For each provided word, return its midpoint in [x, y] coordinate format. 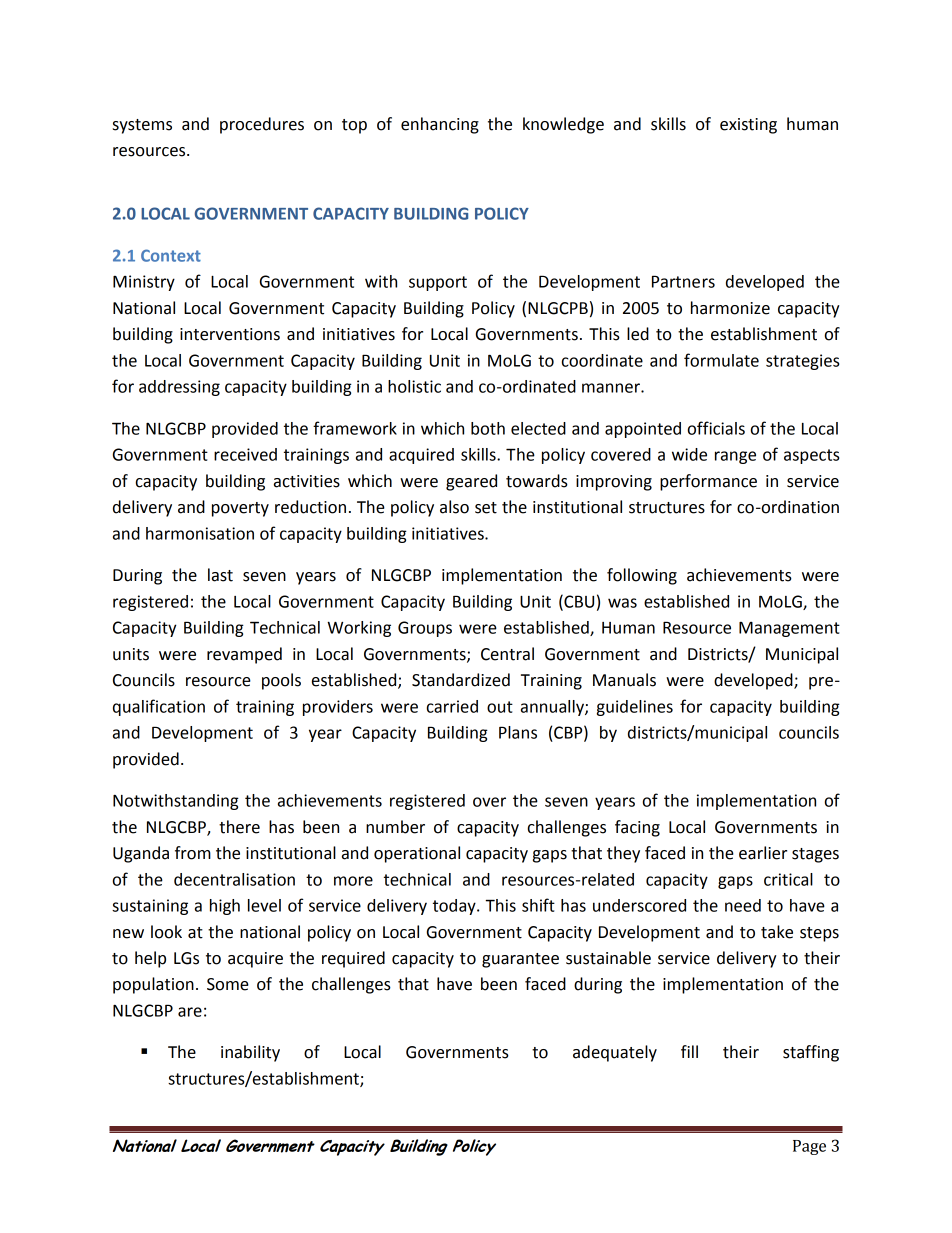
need [743, 905]
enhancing [440, 125]
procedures [262, 125]
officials [716, 428]
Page [809, 1147]
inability [250, 1053]
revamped [244, 655]
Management [789, 629]
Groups [425, 629]
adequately [615, 1053]
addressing [179, 388]
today [455, 907]
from [193, 853]
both [488, 428]
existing [748, 126]
